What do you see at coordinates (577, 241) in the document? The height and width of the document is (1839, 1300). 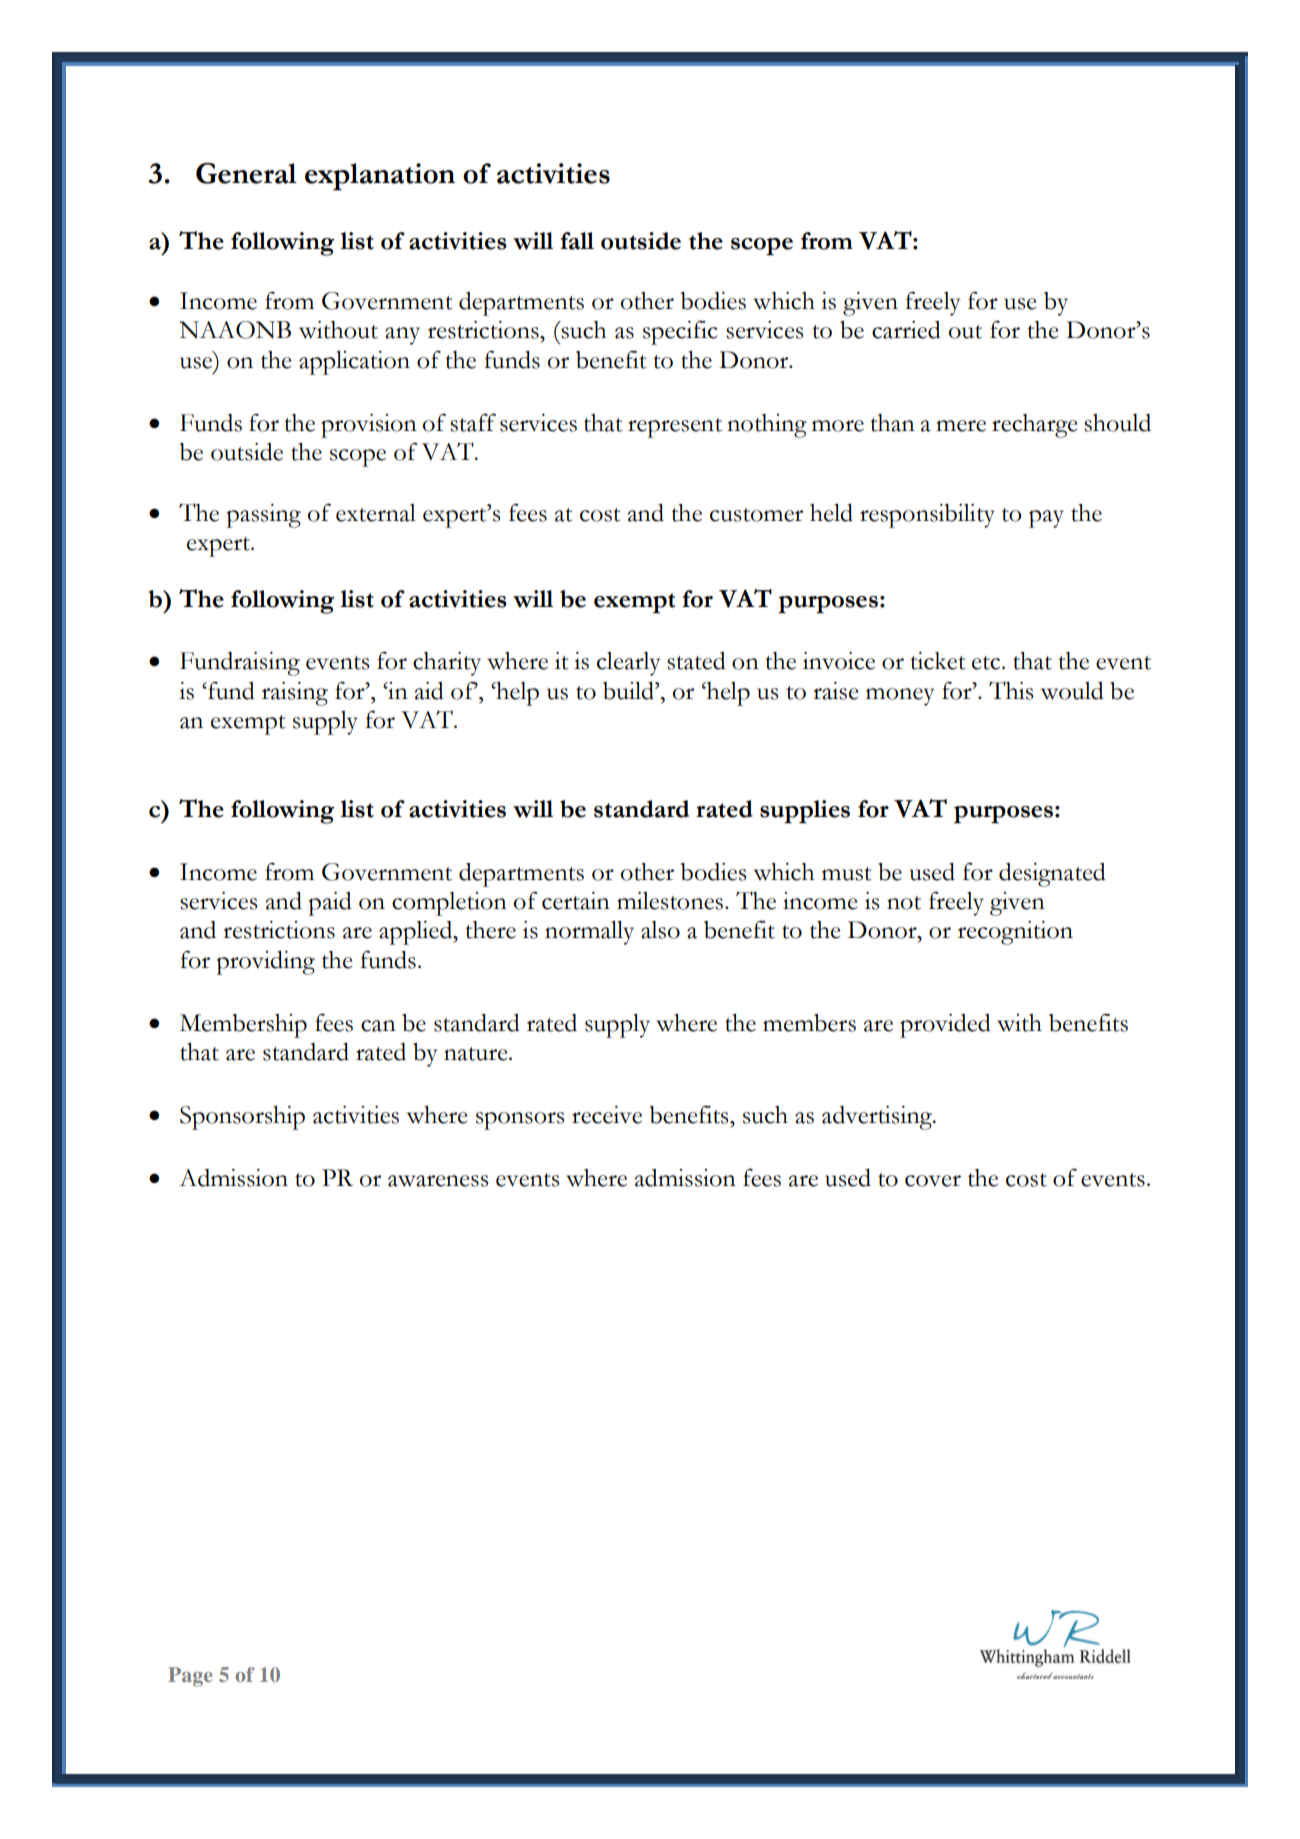 I see `fall` at bounding box center [577, 241].
